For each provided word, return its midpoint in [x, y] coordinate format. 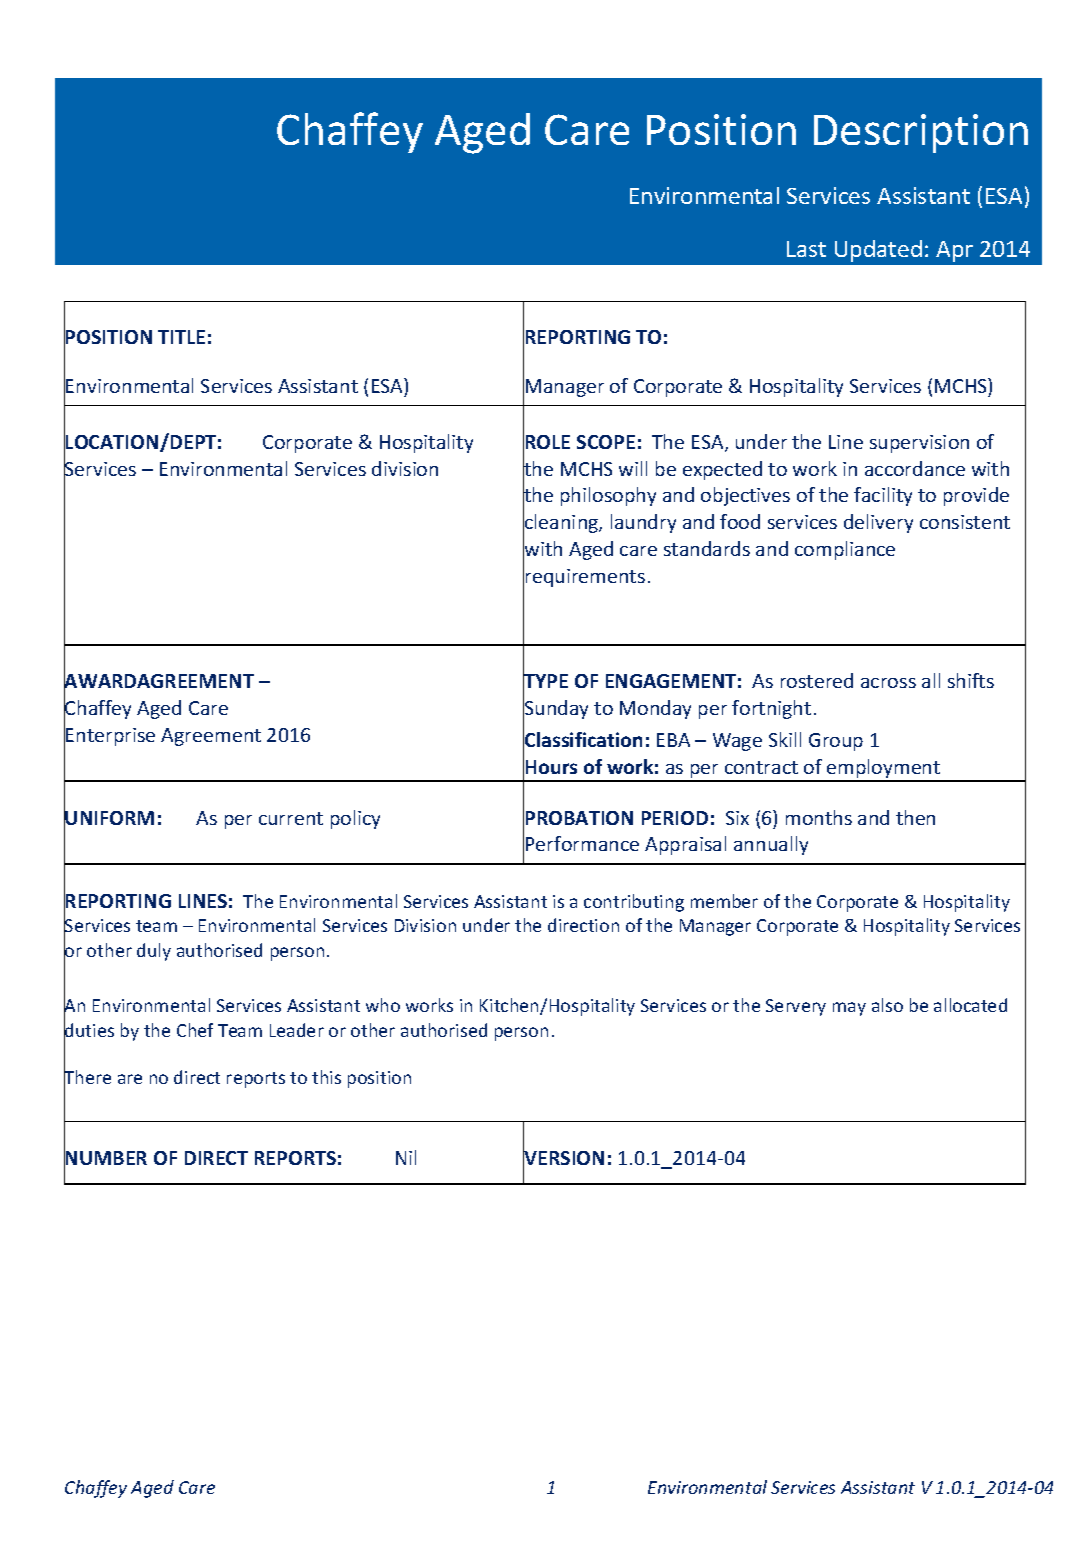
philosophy [608, 496]
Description [921, 133]
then [915, 817]
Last [806, 249]
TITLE [181, 337]
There [87, 1077]
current [291, 818]
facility [883, 496]
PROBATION [579, 818]
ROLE [548, 442]
